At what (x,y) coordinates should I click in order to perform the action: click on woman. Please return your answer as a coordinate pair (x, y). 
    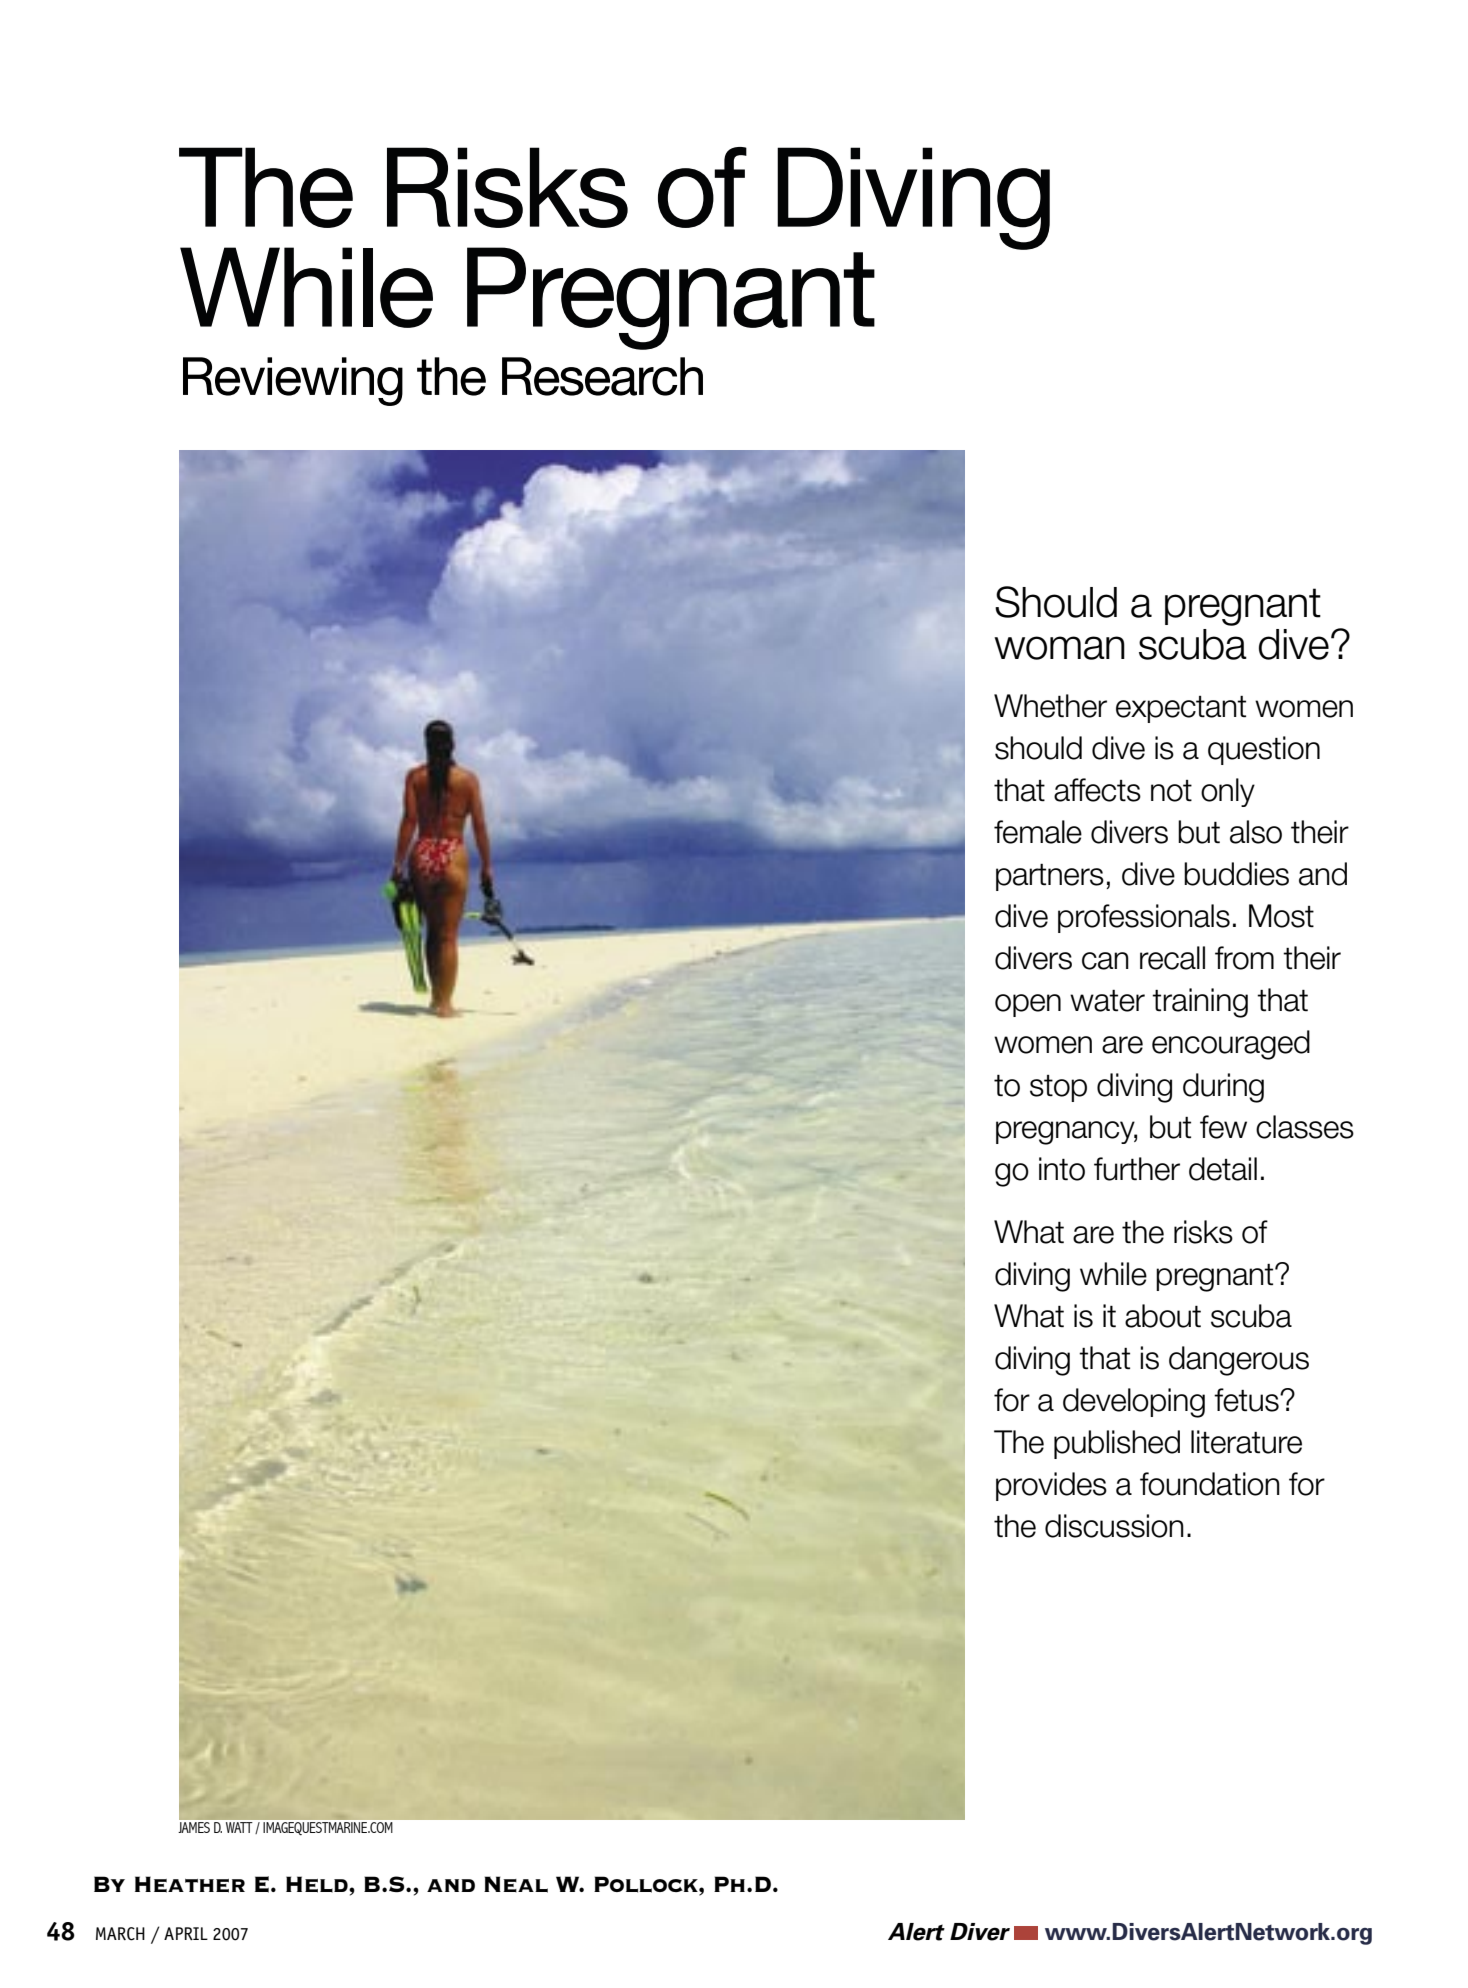
    Looking at the image, I should click on (1059, 648).
